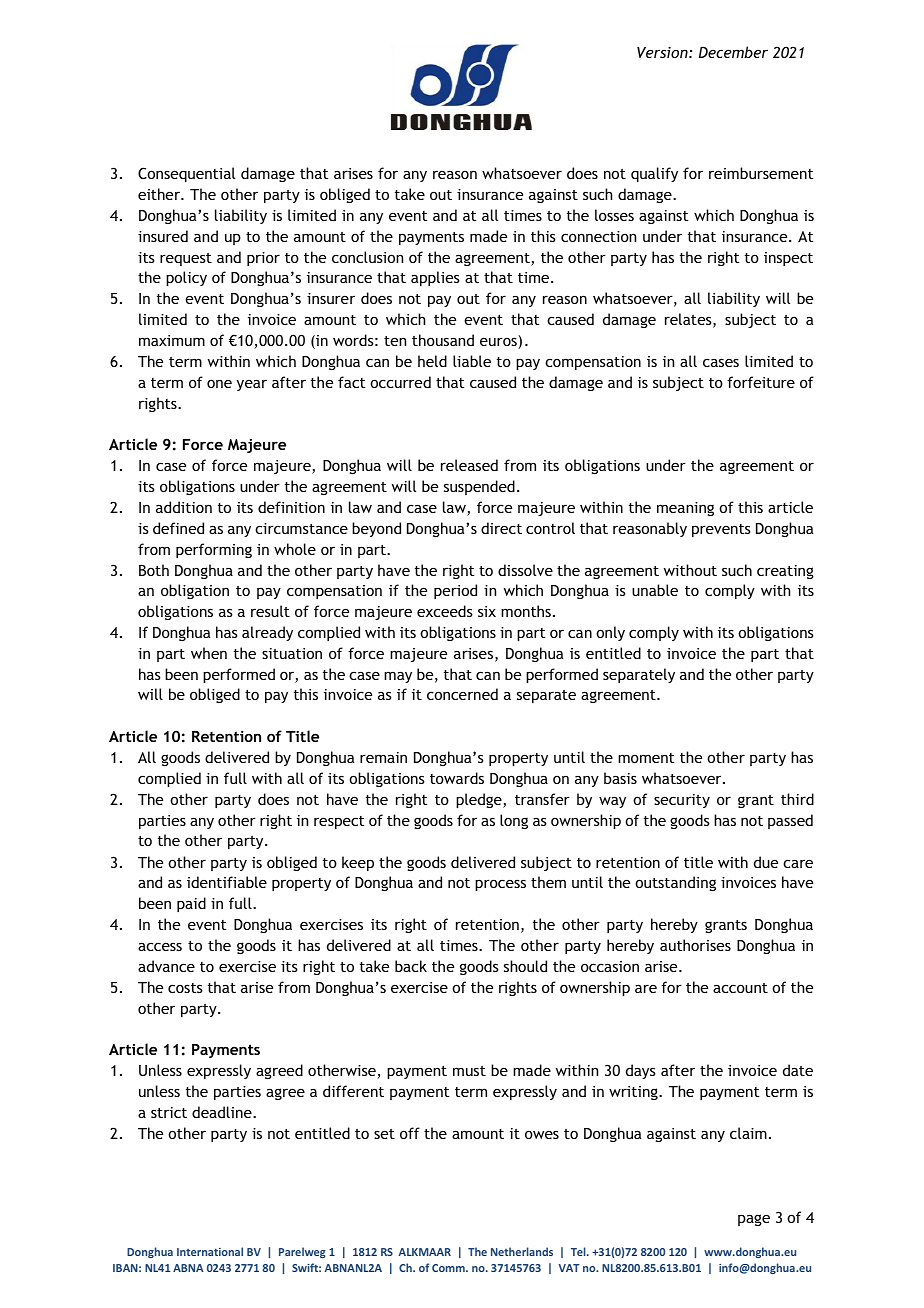 The height and width of the document is (1308, 924). Describe the element at coordinates (663, 52) in the document. I see `Version` at that location.
